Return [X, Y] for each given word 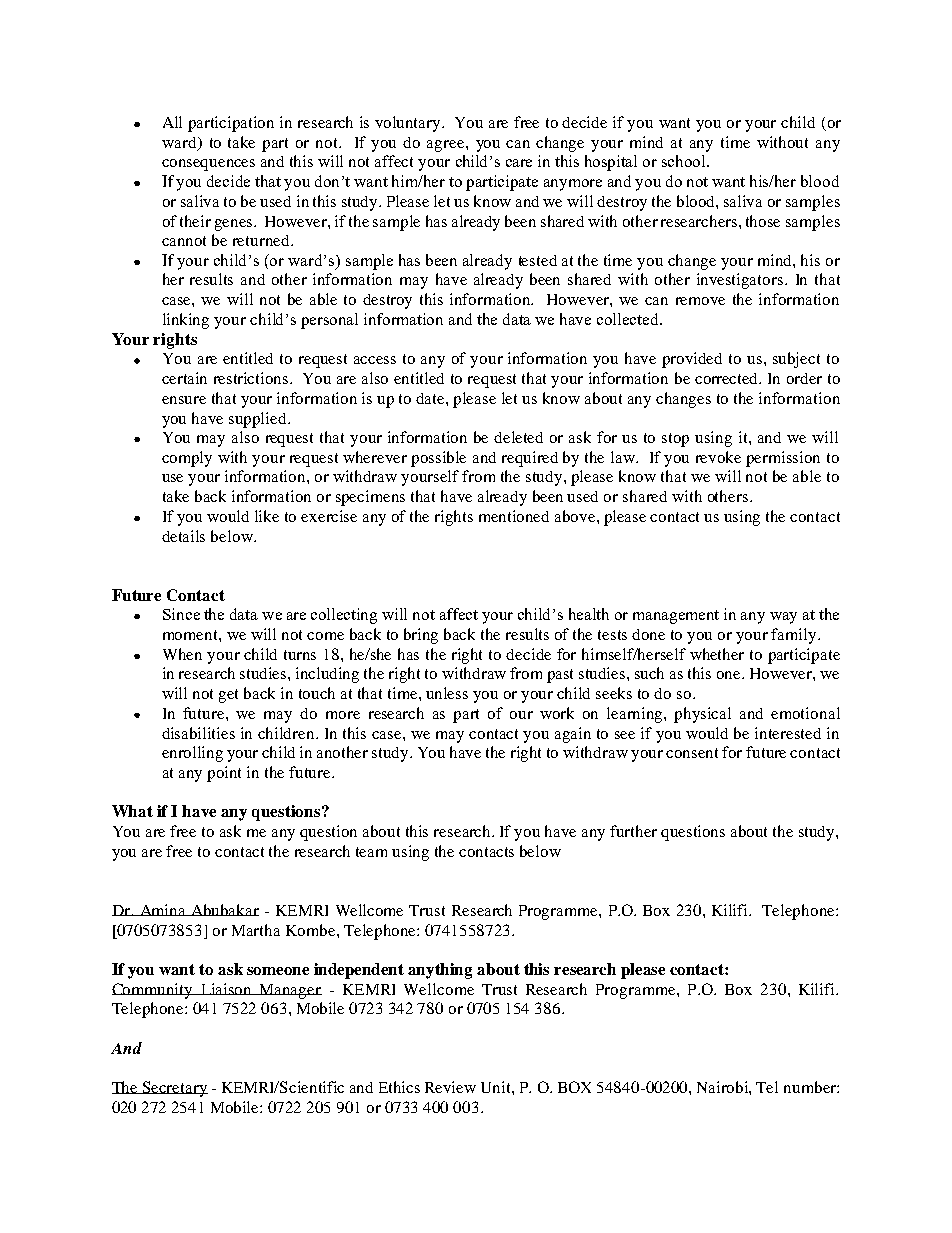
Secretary [174, 1089]
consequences [208, 165]
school [685, 161]
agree [447, 146]
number [811, 1087]
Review [450, 1087]
